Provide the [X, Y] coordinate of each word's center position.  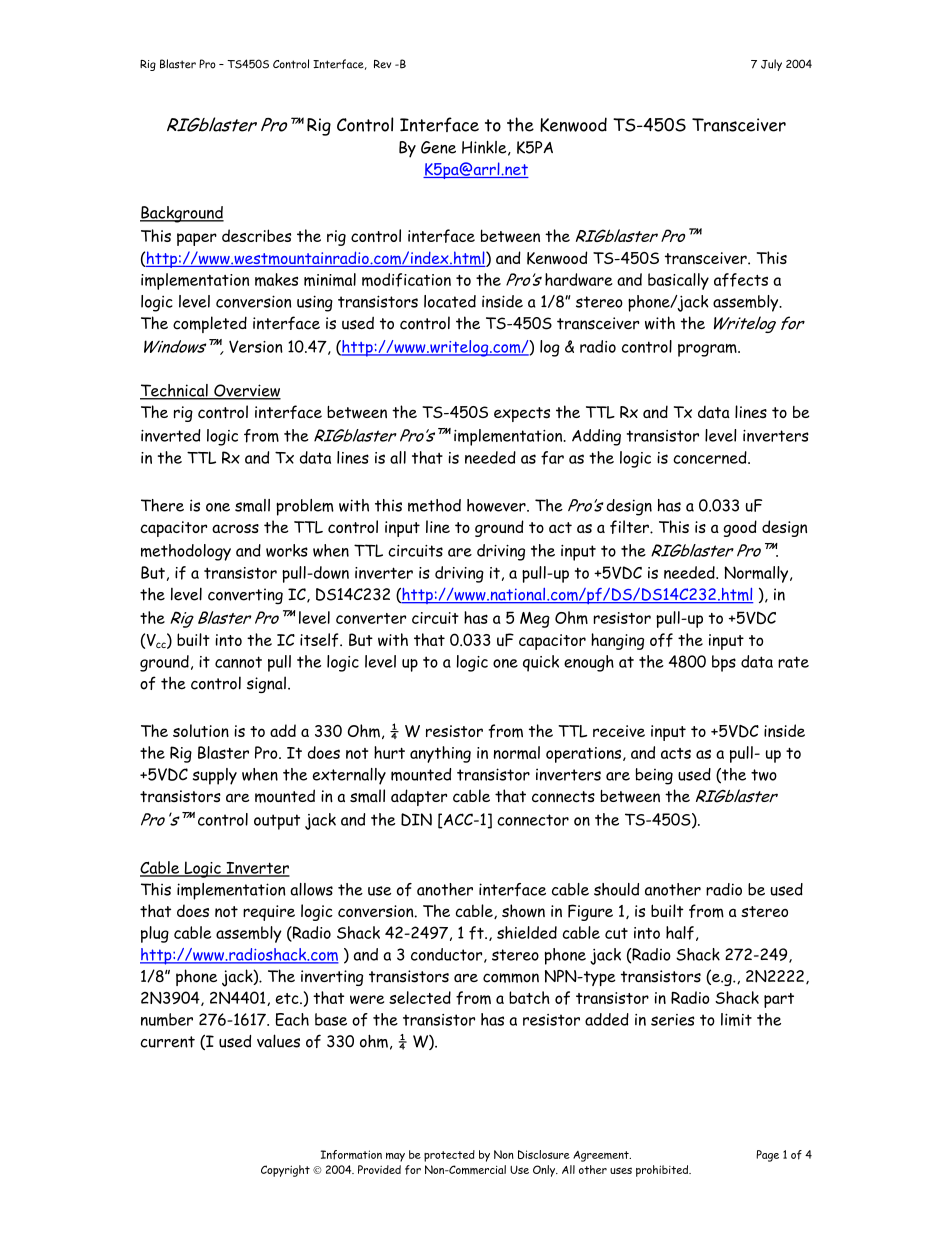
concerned [711, 457]
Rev [382, 64]
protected [449, 1156]
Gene [438, 147]
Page [767, 1156]
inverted [171, 435]
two [764, 775]
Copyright [285, 1171]
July [771, 65]
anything [440, 754]
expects [522, 414]
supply [215, 776]
